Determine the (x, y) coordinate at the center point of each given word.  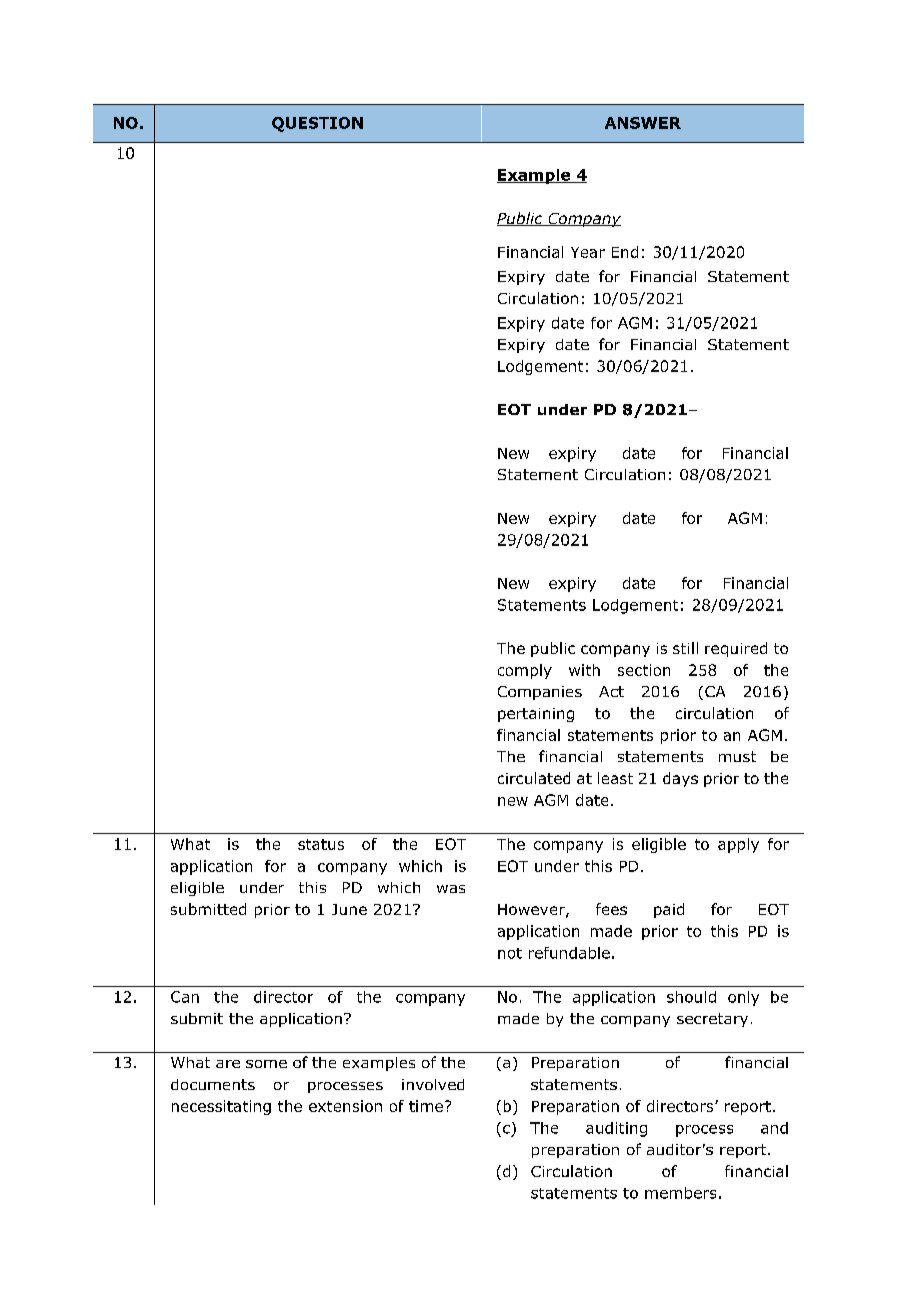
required (736, 649)
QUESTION (317, 124)
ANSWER (643, 123)
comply (525, 671)
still (685, 648)
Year (588, 252)
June (349, 909)
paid (669, 910)
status (321, 844)
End (625, 252)
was (451, 889)
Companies (540, 693)
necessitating (221, 1107)
